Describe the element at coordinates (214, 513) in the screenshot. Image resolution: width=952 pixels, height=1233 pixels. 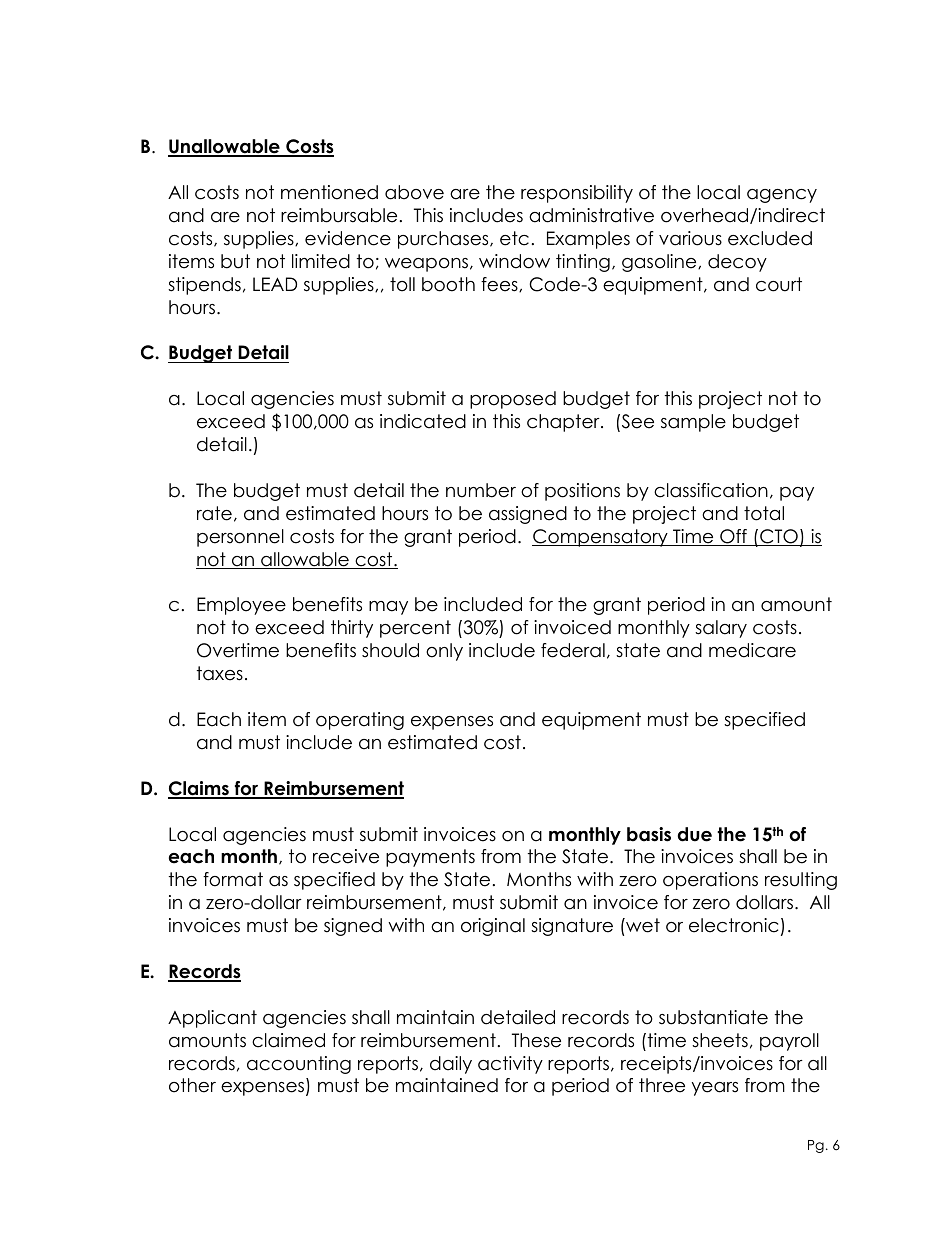
I see `rate` at that location.
